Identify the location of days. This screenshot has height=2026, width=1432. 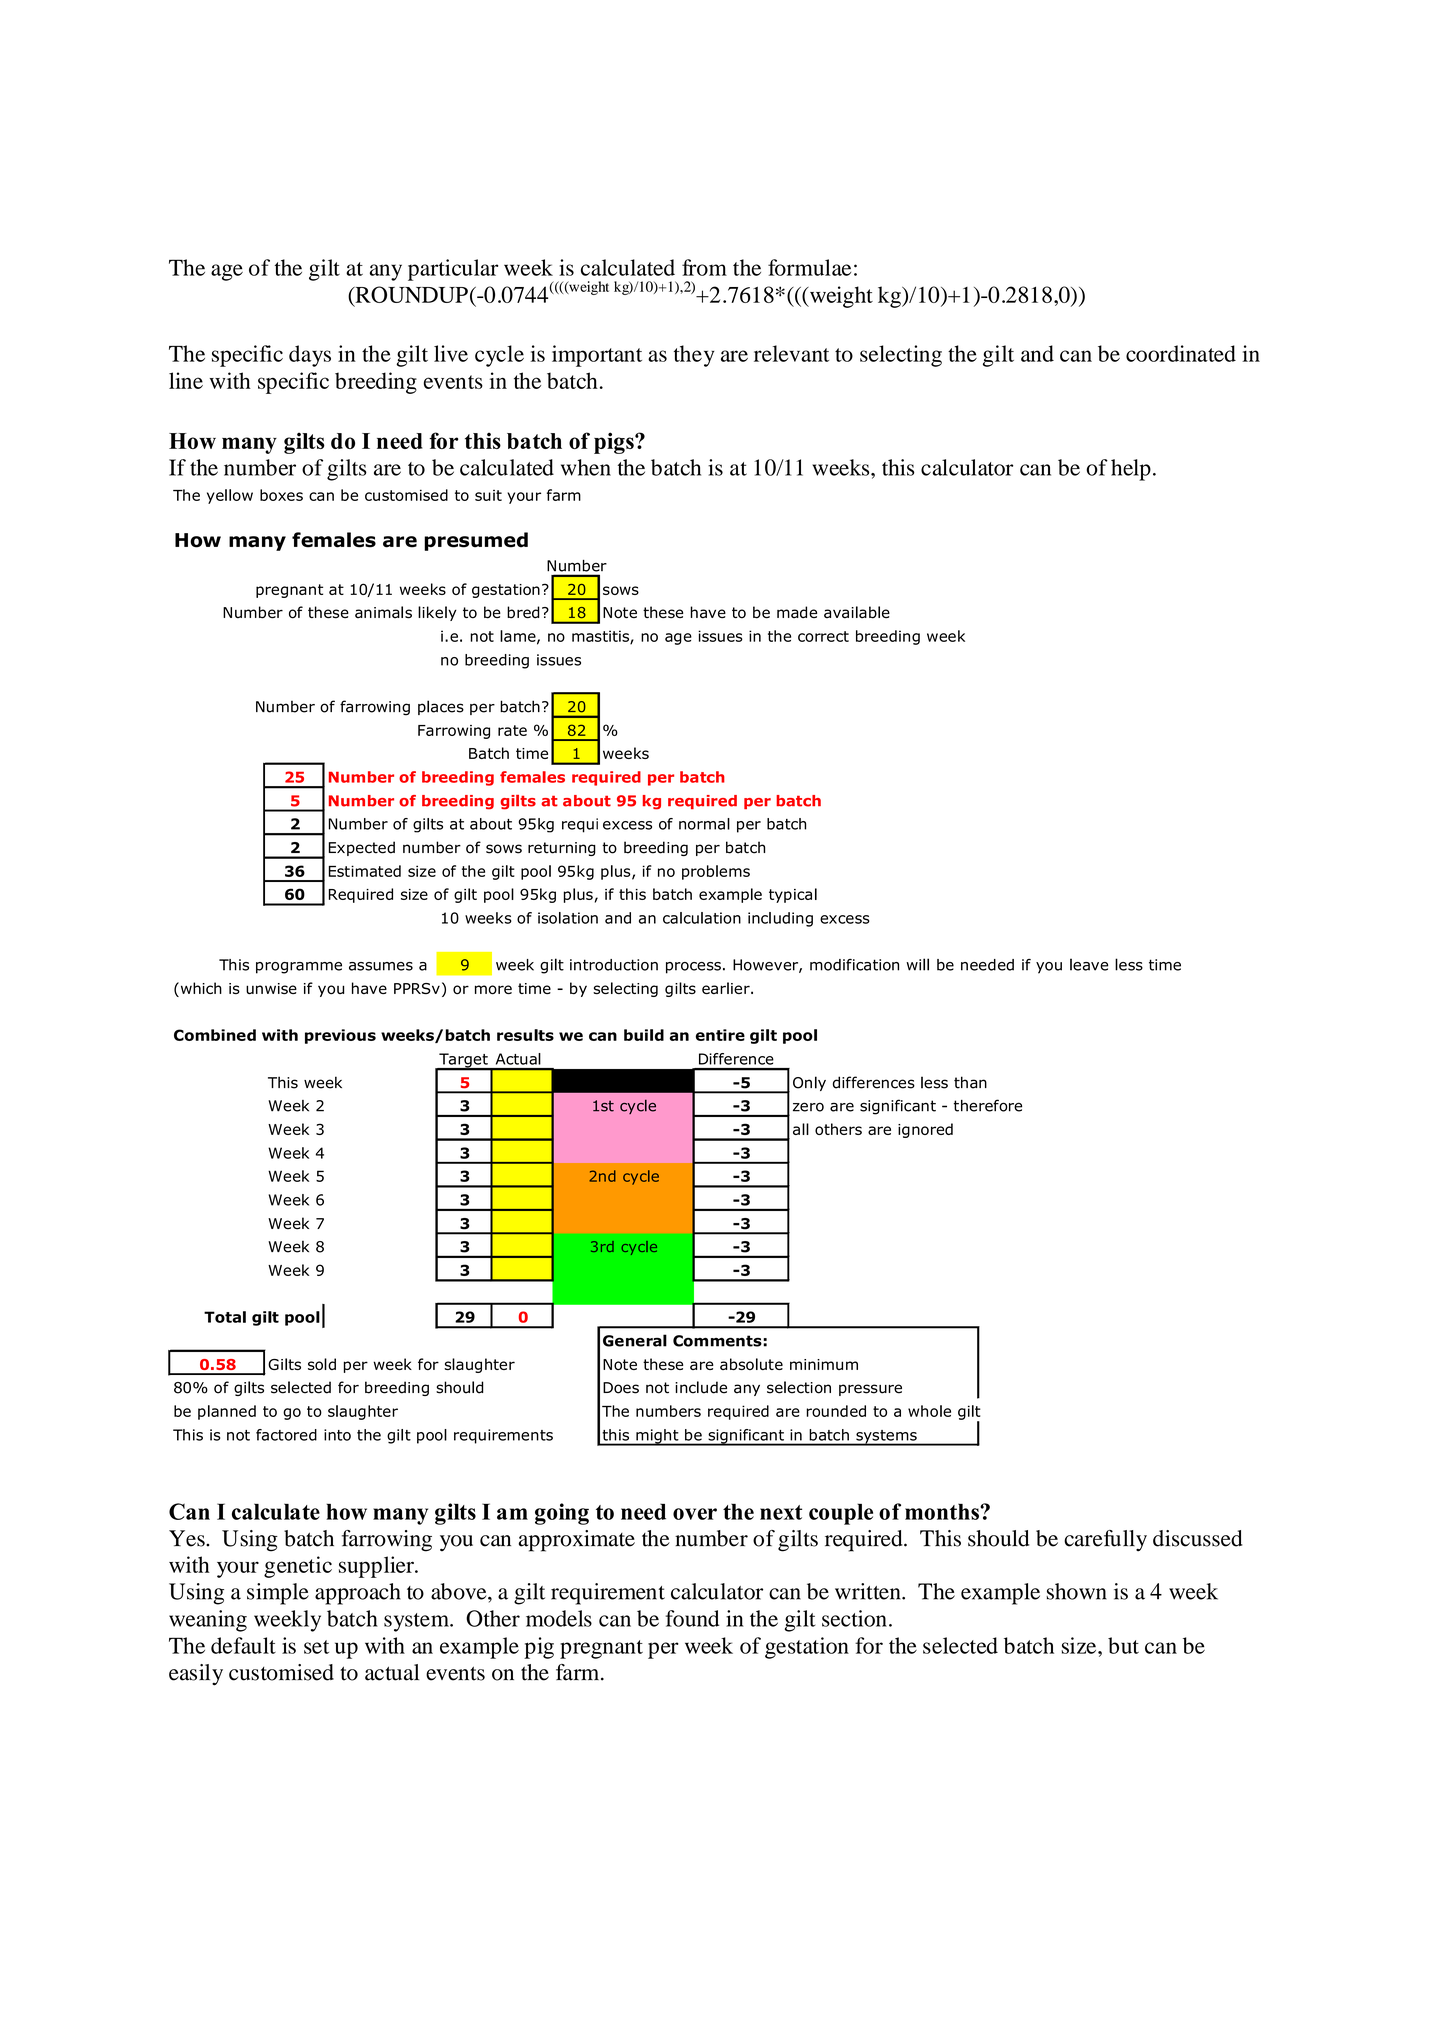
(310, 356).
